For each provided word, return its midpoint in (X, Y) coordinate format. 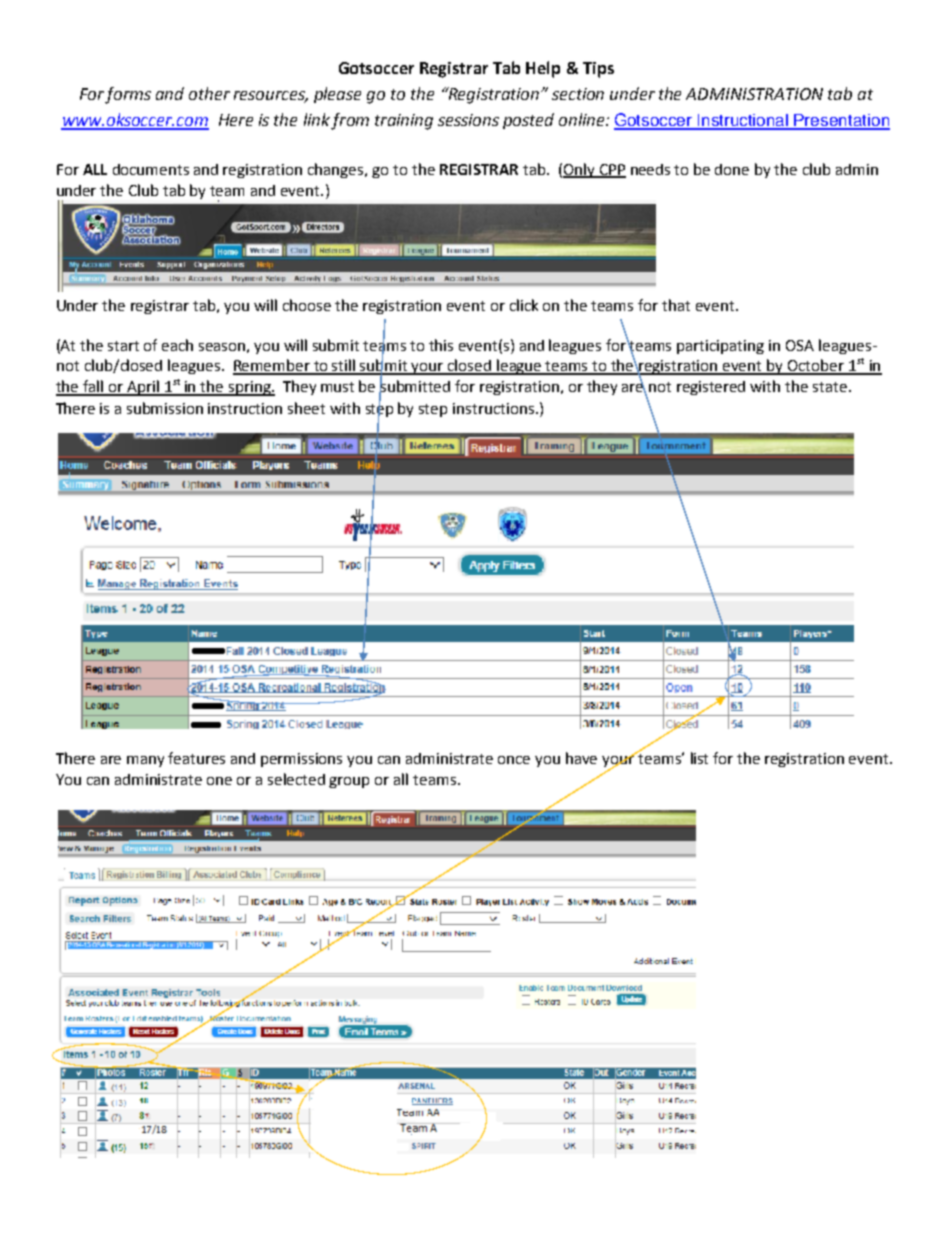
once (514, 760)
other (209, 93)
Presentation (841, 121)
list (699, 758)
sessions (468, 120)
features (196, 758)
